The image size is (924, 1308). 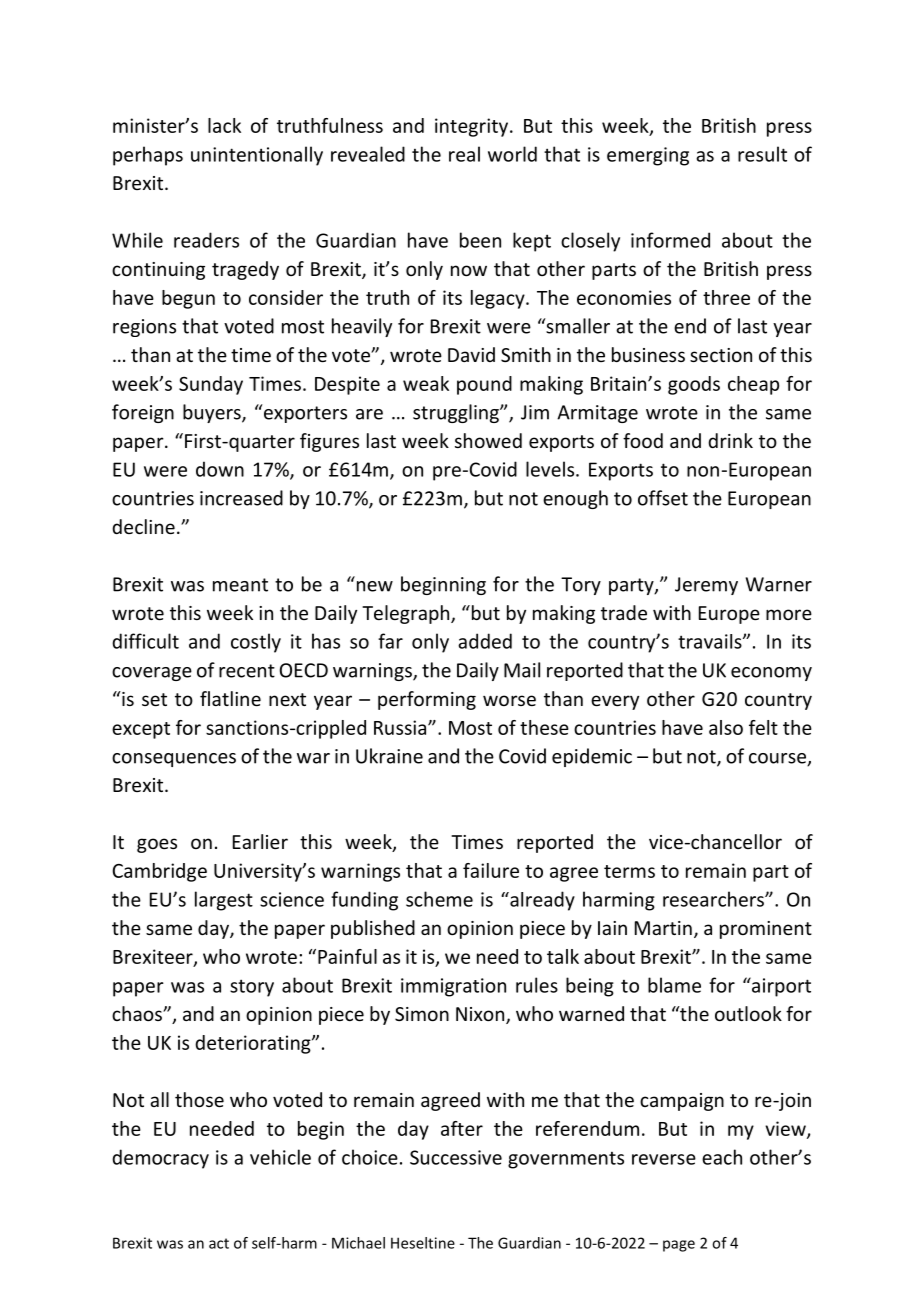 I want to click on failure, so click(x=491, y=870).
